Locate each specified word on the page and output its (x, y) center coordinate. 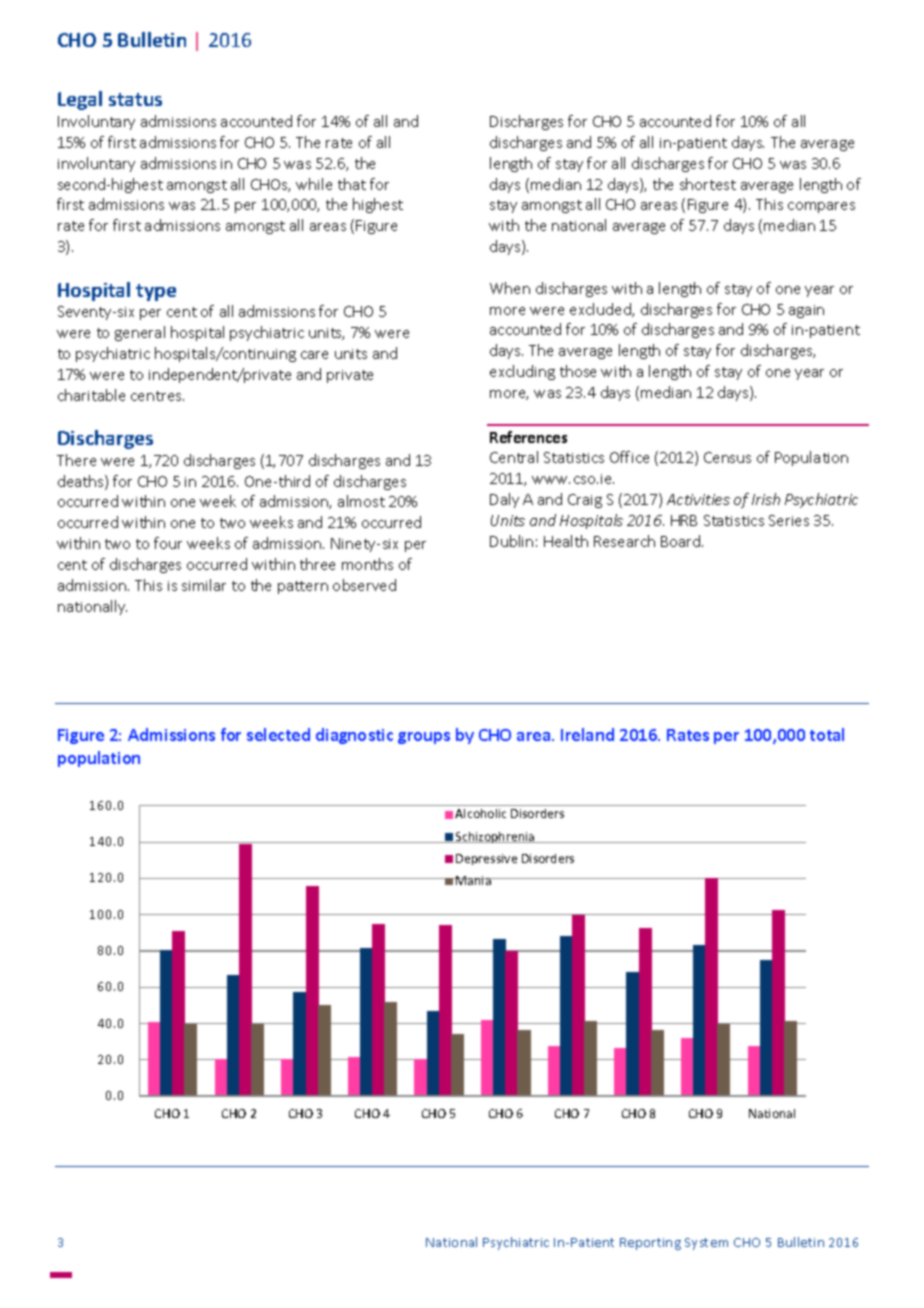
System (706, 1244)
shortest (708, 184)
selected (278, 734)
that (352, 184)
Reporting (650, 1244)
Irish (766, 499)
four (168, 543)
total (827, 734)
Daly (504, 500)
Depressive (486, 859)
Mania (474, 880)
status (135, 99)
